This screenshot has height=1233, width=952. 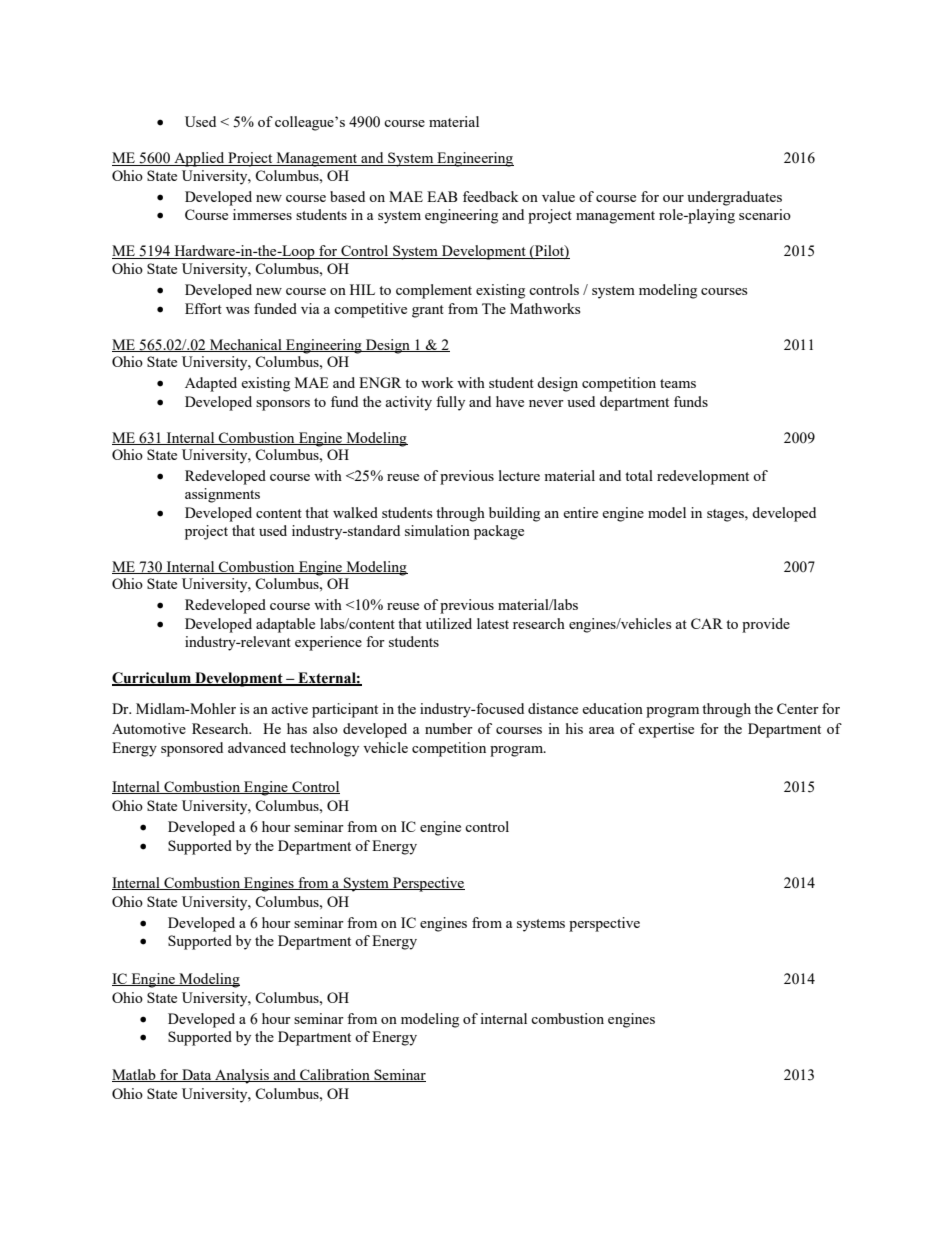 What do you see at coordinates (335, 1075) in the screenshot?
I see `Calibration` at bounding box center [335, 1075].
